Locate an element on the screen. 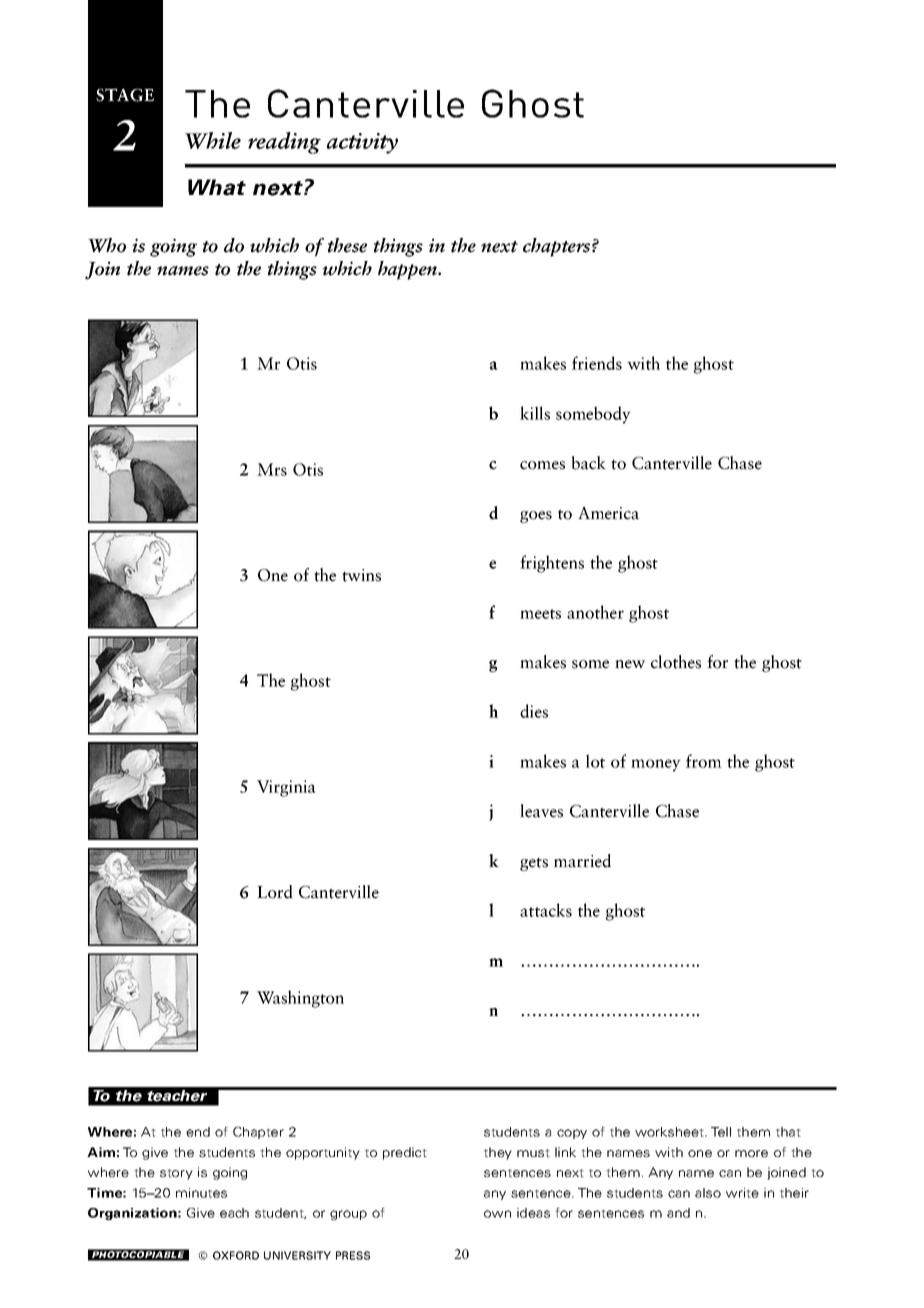 The height and width of the screenshot is (1308, 924). minutes is located at coordinates (201, 1193).
